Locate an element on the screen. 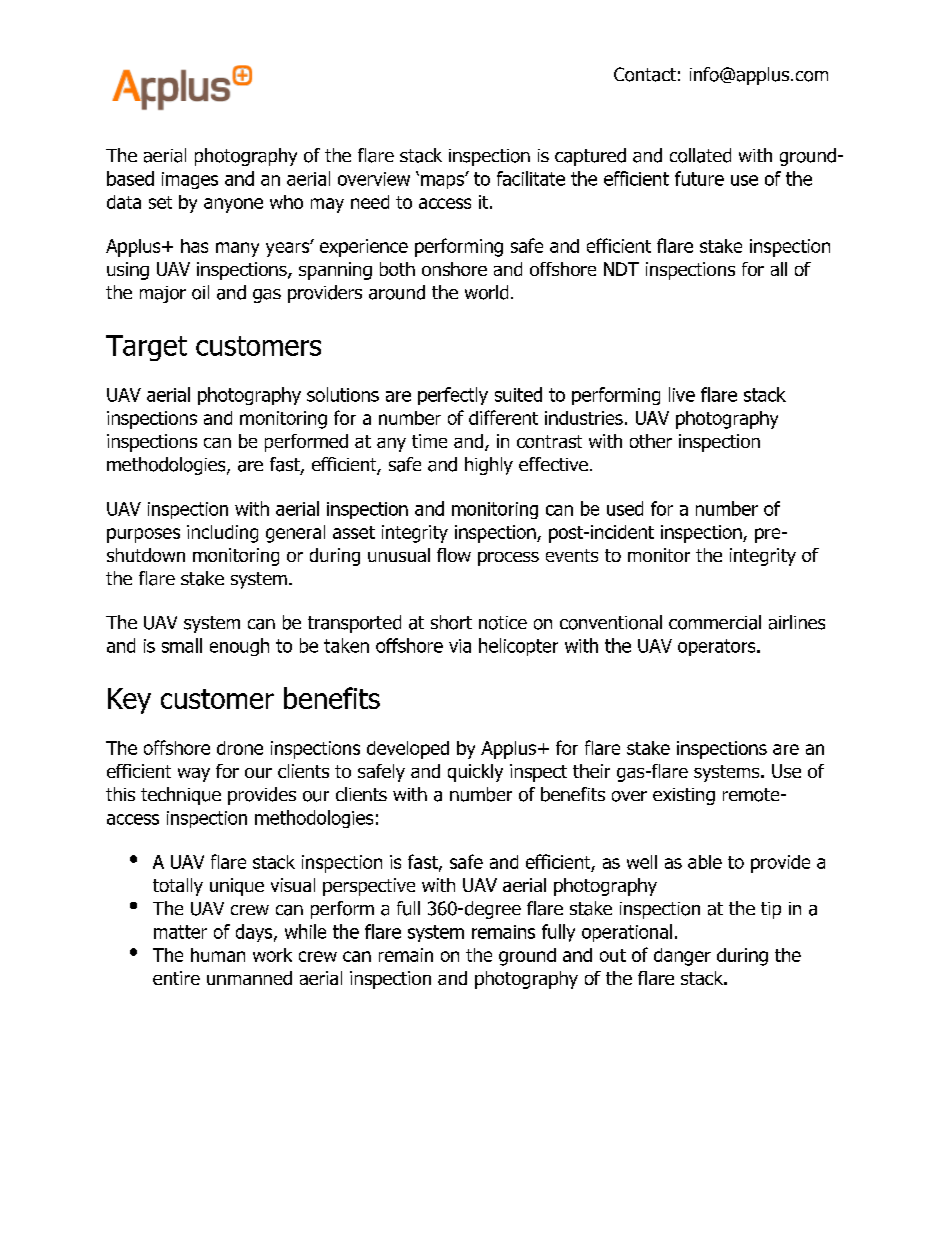 Image resolution: width=952 pixels, height=1233 pixels. developed is located at coordinates (408, 750).
